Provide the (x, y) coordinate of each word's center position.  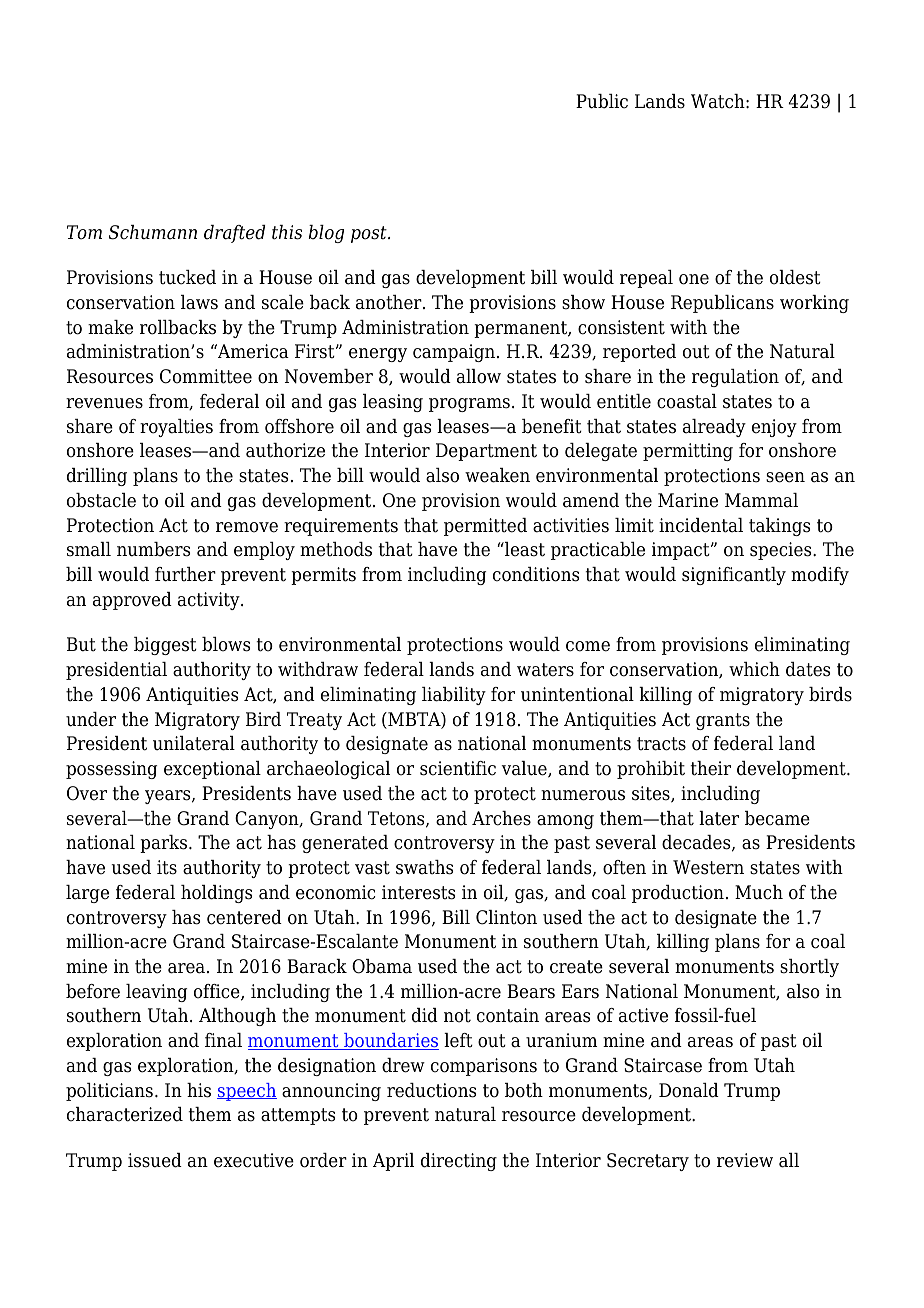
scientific (458, 768)
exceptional (212, 770)
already (714, 428)
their (711, 768)
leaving (156, 993)
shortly (809, 968)
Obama (382, 966)
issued (155, 1160)
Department (486, 452)
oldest (795, 277)
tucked (187, 277)
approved (132, 601)
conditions (536, 574)
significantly (734, 576)
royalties (176, 428)
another (390, 302)
